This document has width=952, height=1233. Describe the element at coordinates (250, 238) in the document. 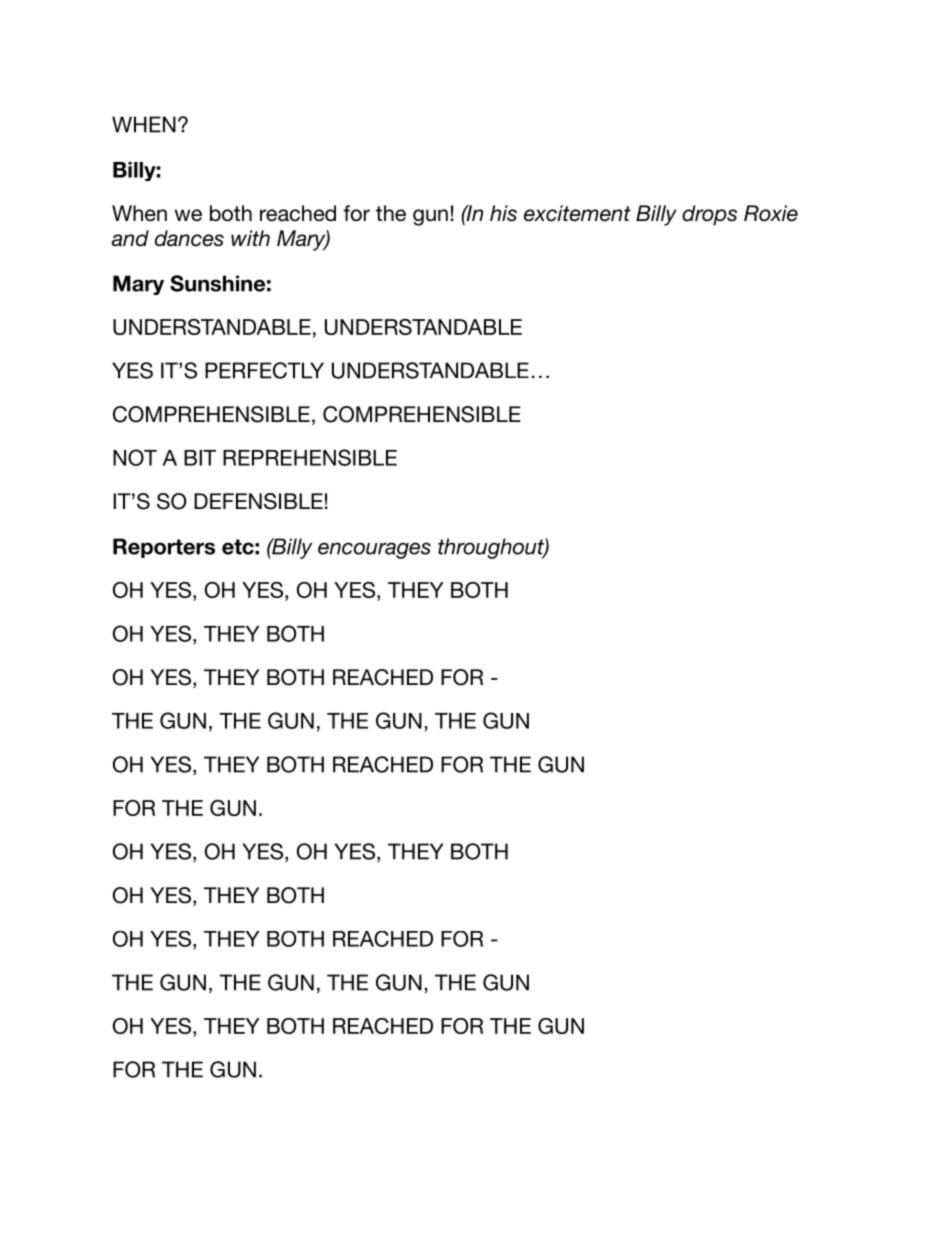

I see `with` at that location.
